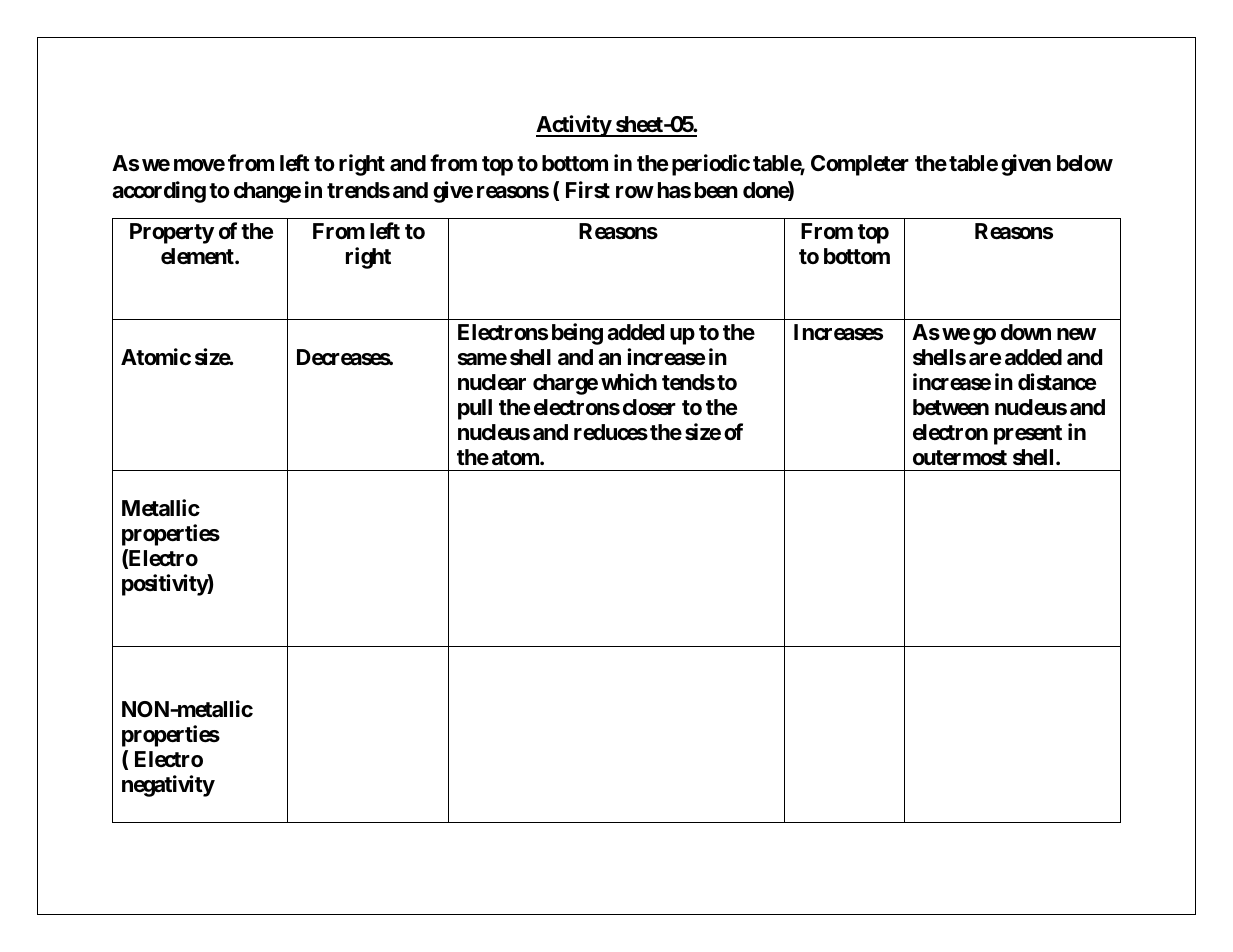 Image resolution: width=1233 pixels, height=952 pixels. I want to click on closer, so click(649, 407).
